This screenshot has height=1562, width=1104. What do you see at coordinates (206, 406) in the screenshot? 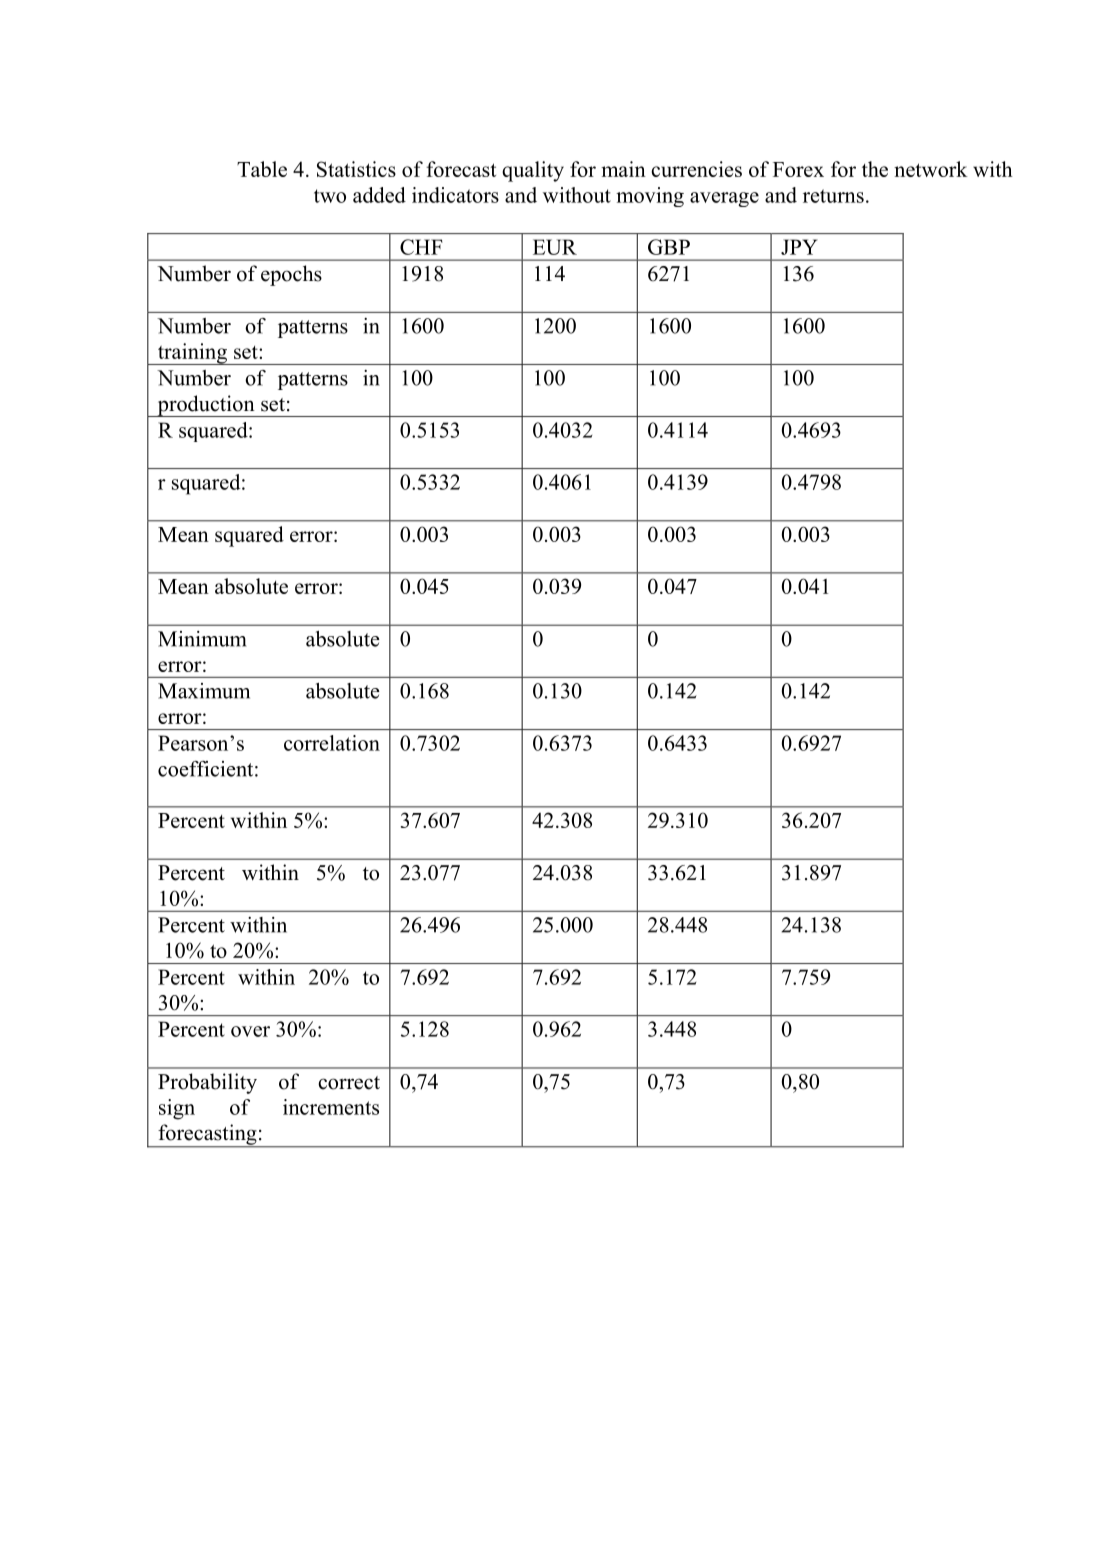
I see `production` at bounding box center [206, 406].
